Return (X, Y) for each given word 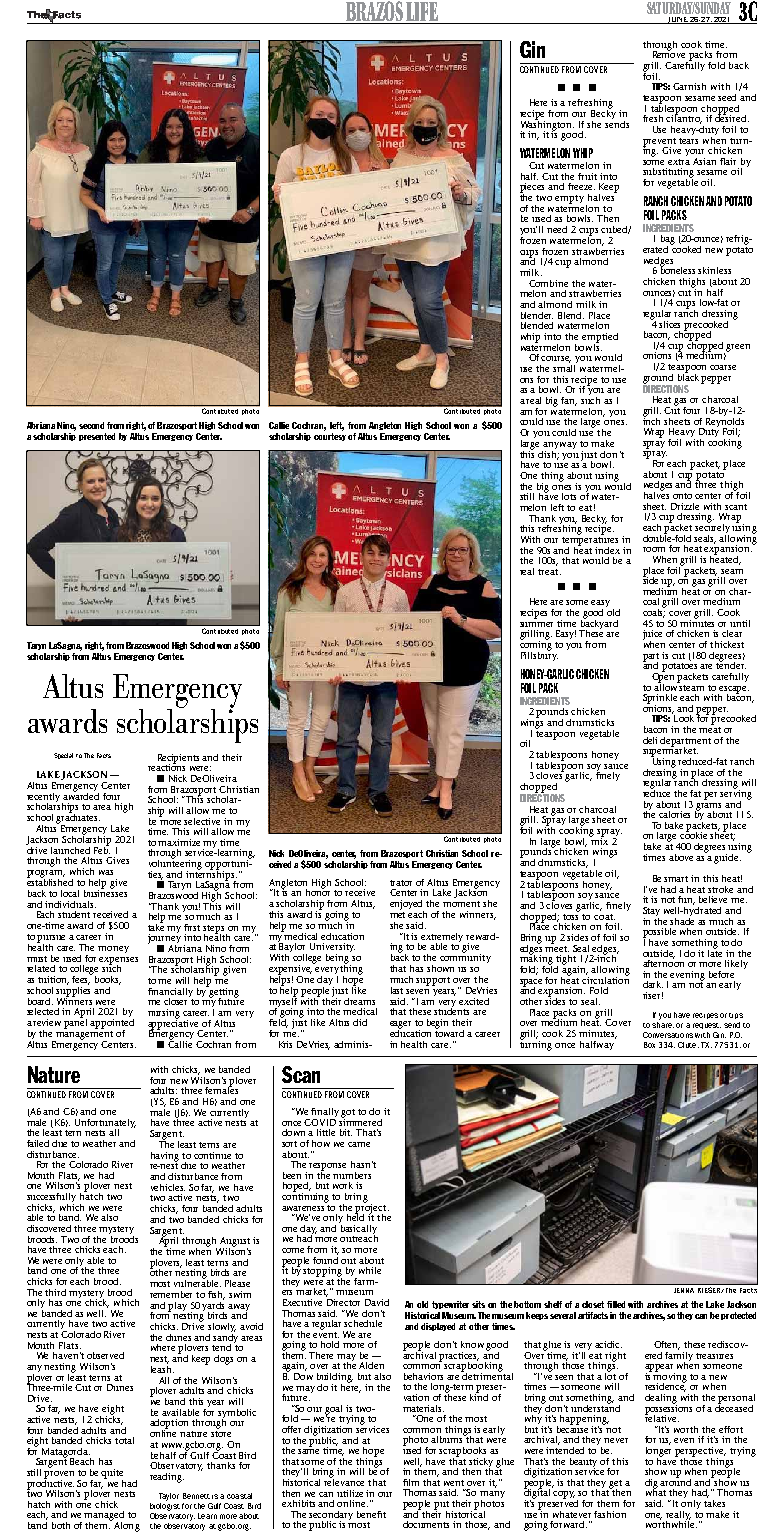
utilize (350, 1493)
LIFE (422, 13)
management (84, 1035)
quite (112, 1475)
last (397, 990)
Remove (669, 53)
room (654, 549)
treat (549, 572)
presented (97, 437)
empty (569, 199)
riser (653, 995)
